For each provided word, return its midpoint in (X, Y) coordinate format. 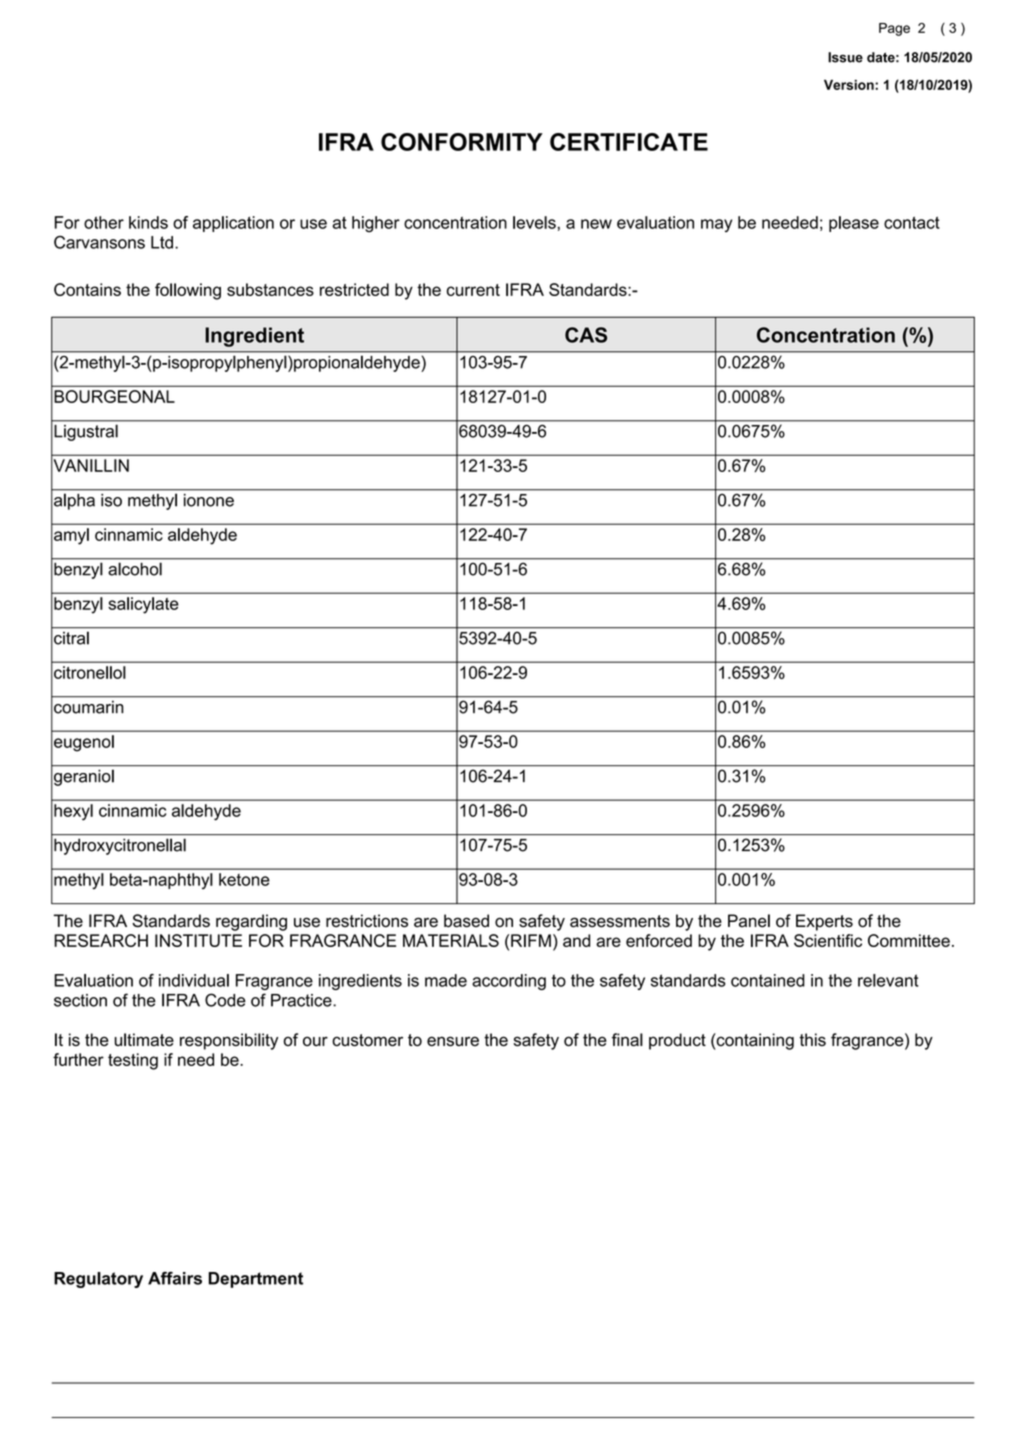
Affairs (175, 1278)
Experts (824, 922)
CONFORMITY (462, 142)
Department (255, 1280)
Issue (845, 57)
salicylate (143, 605)
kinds (148, 222)
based (466, 921)
